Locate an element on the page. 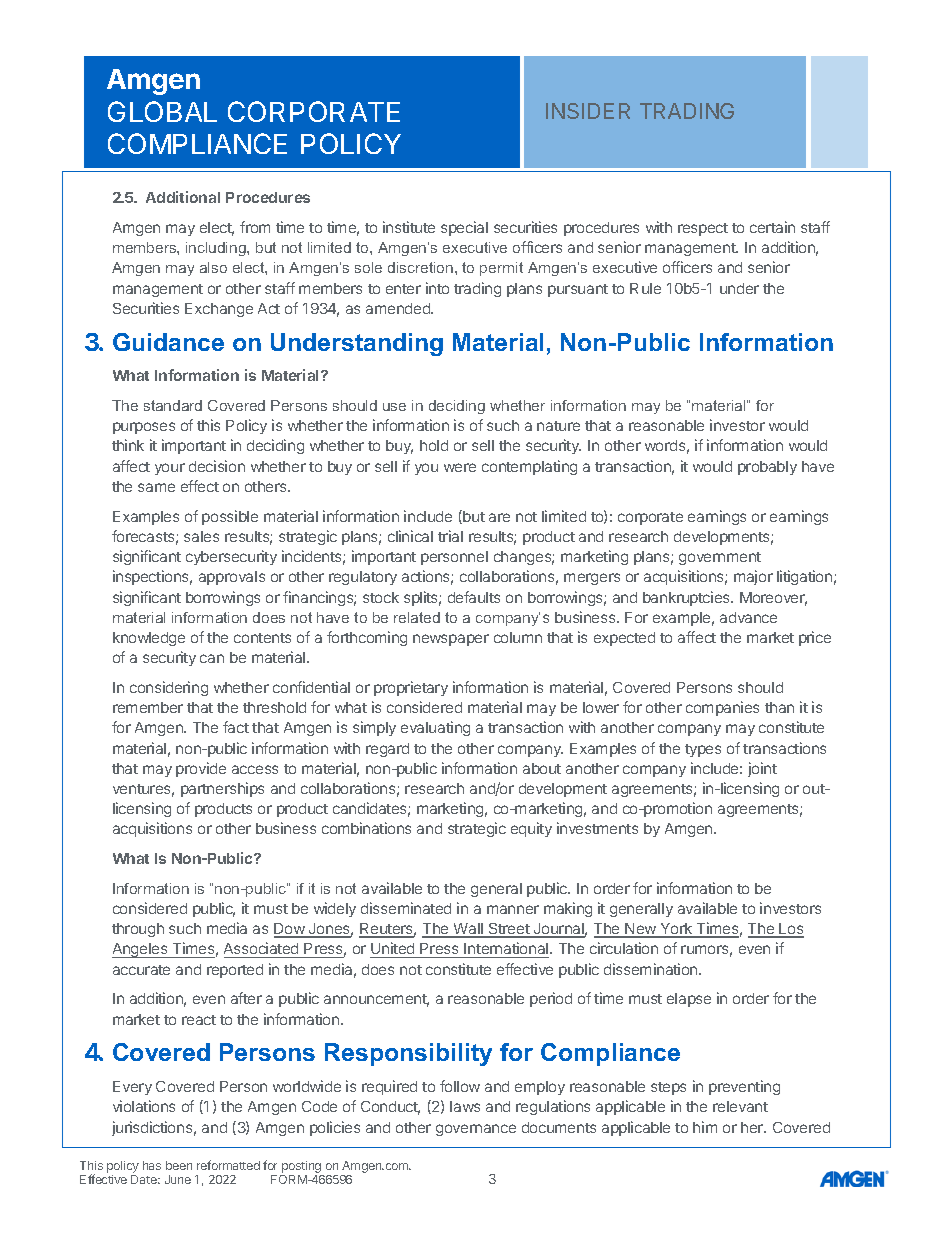 The height and width of the image is (1233, 952). standard is located at coordinates (173, 405).
